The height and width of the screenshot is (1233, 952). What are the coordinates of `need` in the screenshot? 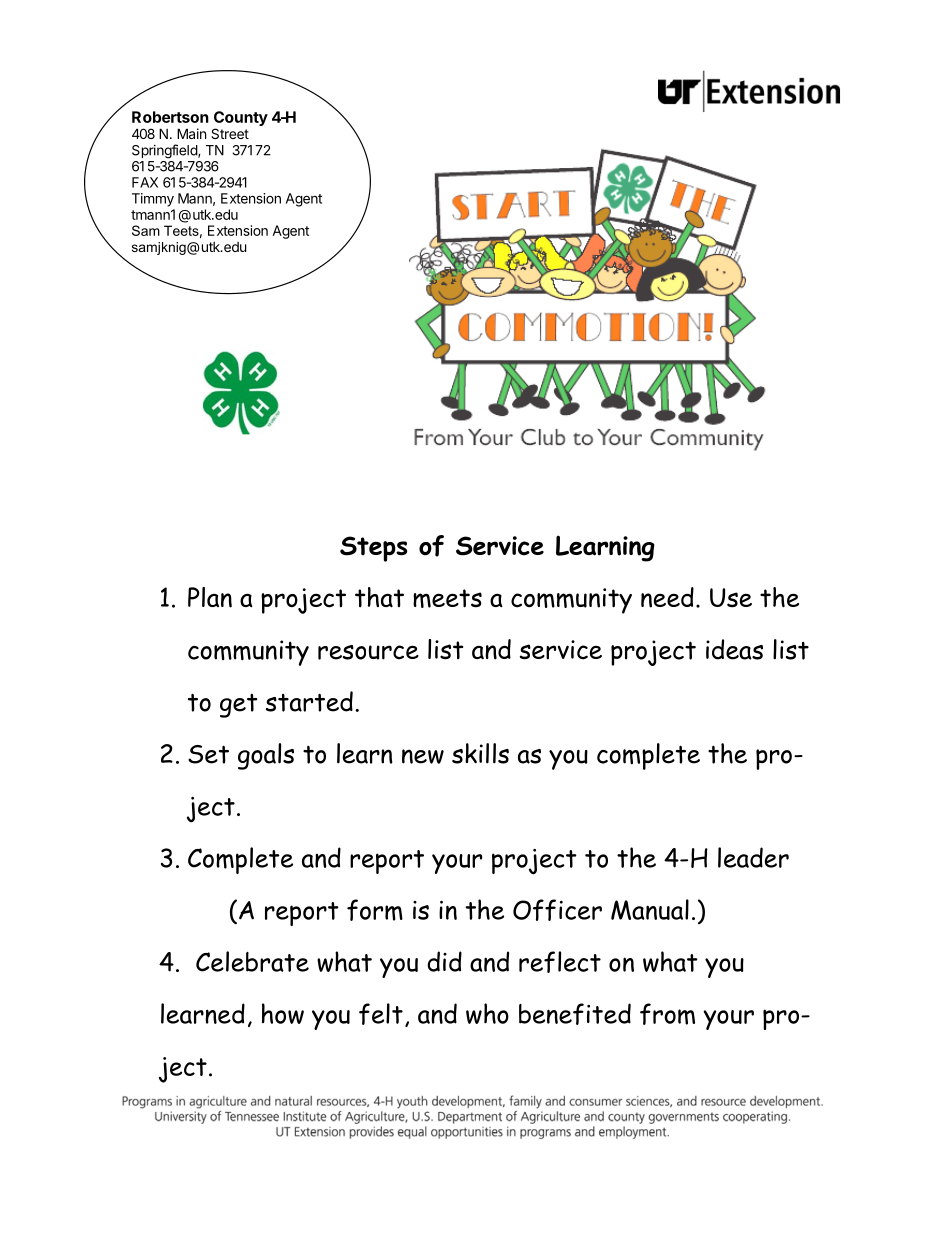 It's located at (667, 597).
